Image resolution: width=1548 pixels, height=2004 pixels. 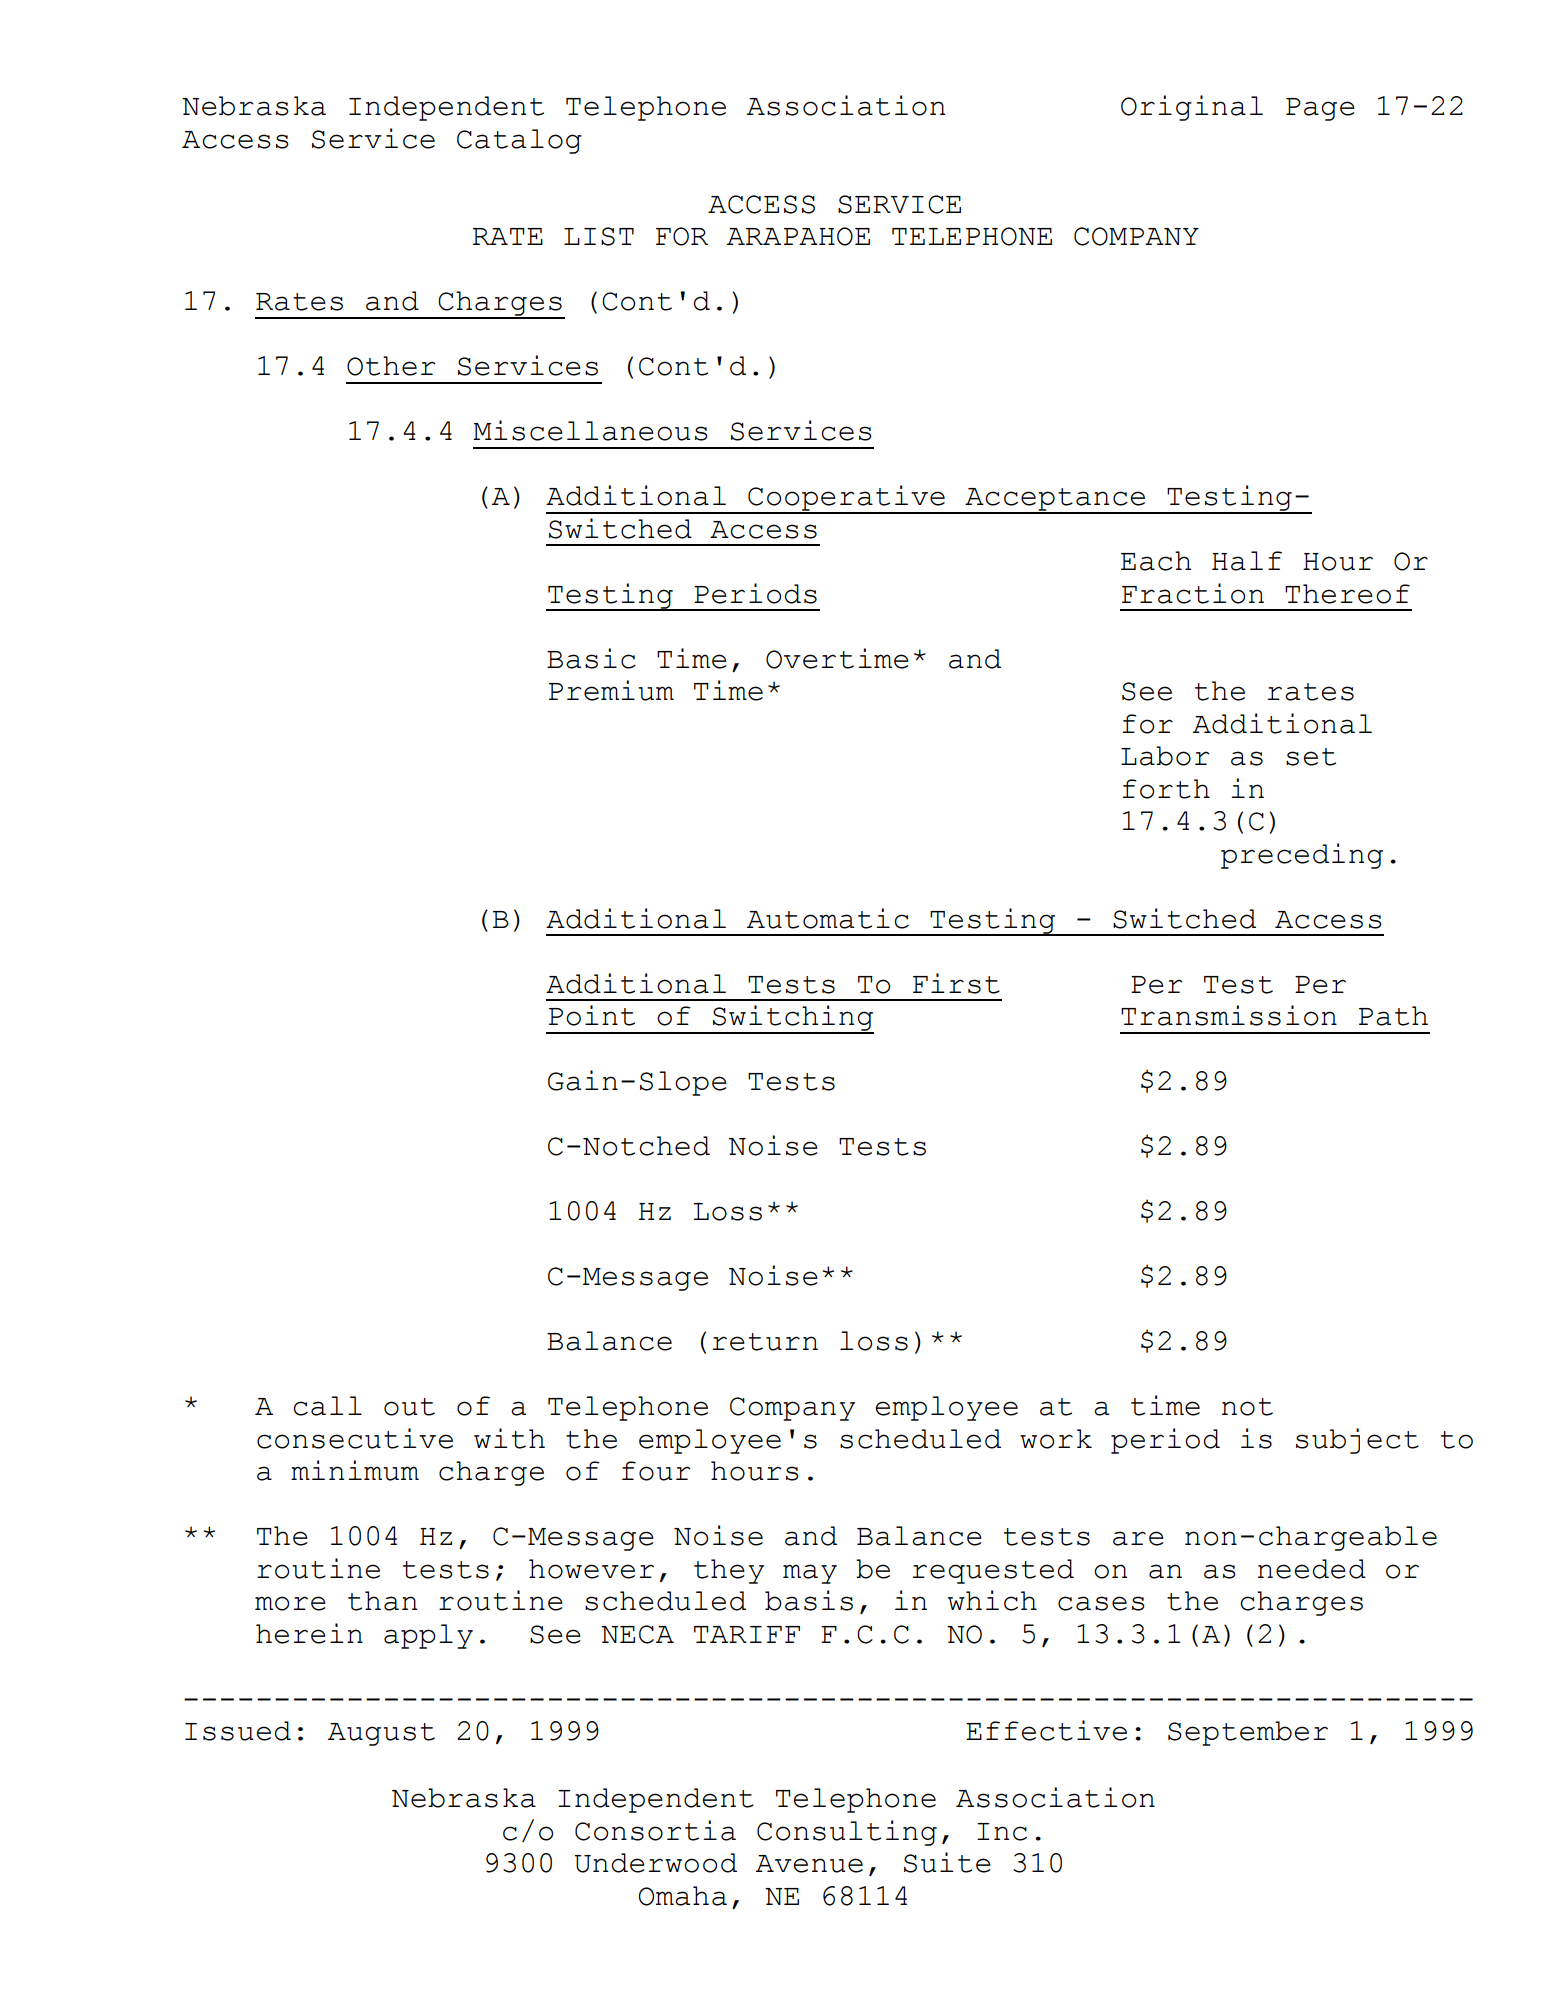 I want to click on LIST, so click(x=599, y=236).
